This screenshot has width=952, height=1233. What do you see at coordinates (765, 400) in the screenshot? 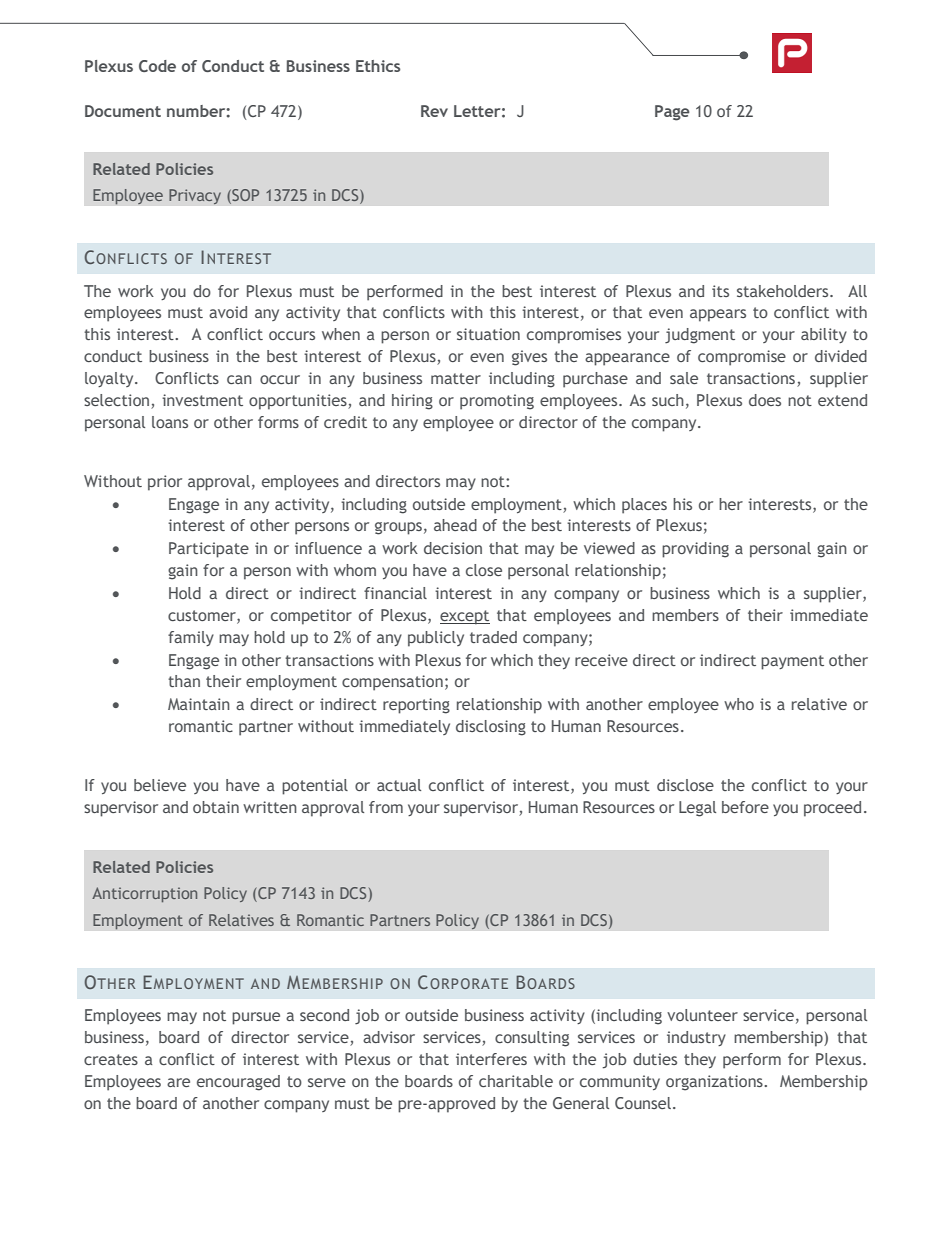
I see `does` at bounding box center [765, 400].
